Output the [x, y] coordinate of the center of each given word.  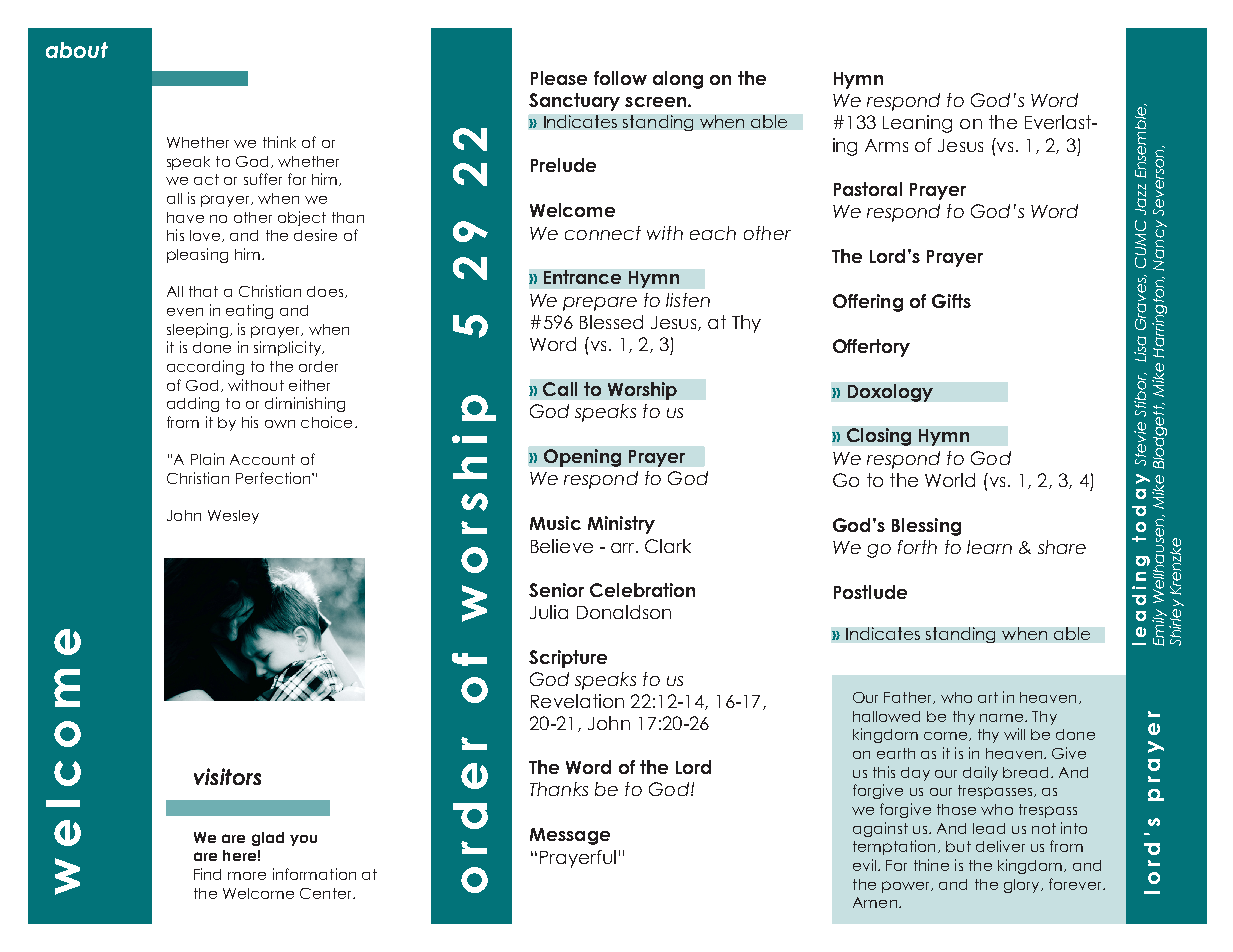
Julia [549, 612]
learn [989, 547]
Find [207, 874]
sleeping [197, 330]
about [77, 50]
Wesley [233, 517]
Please [559, 78]
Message [570, 836]
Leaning [917, 124]
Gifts [951, 301]
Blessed [611, 322]
